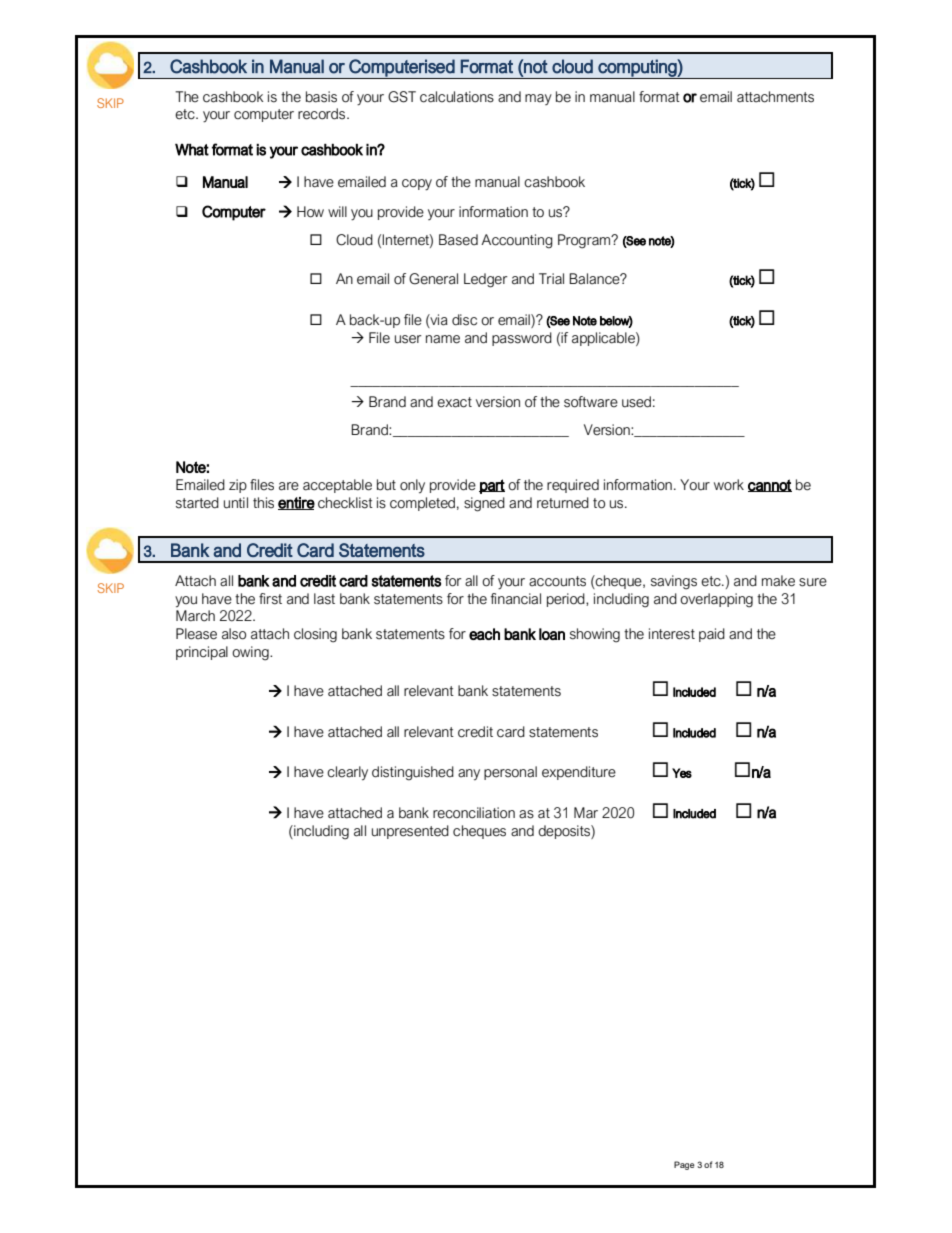  What do you see at coordinates (323, 114) in the screenshot?
I see `records` at bounding box center [323, 114].
